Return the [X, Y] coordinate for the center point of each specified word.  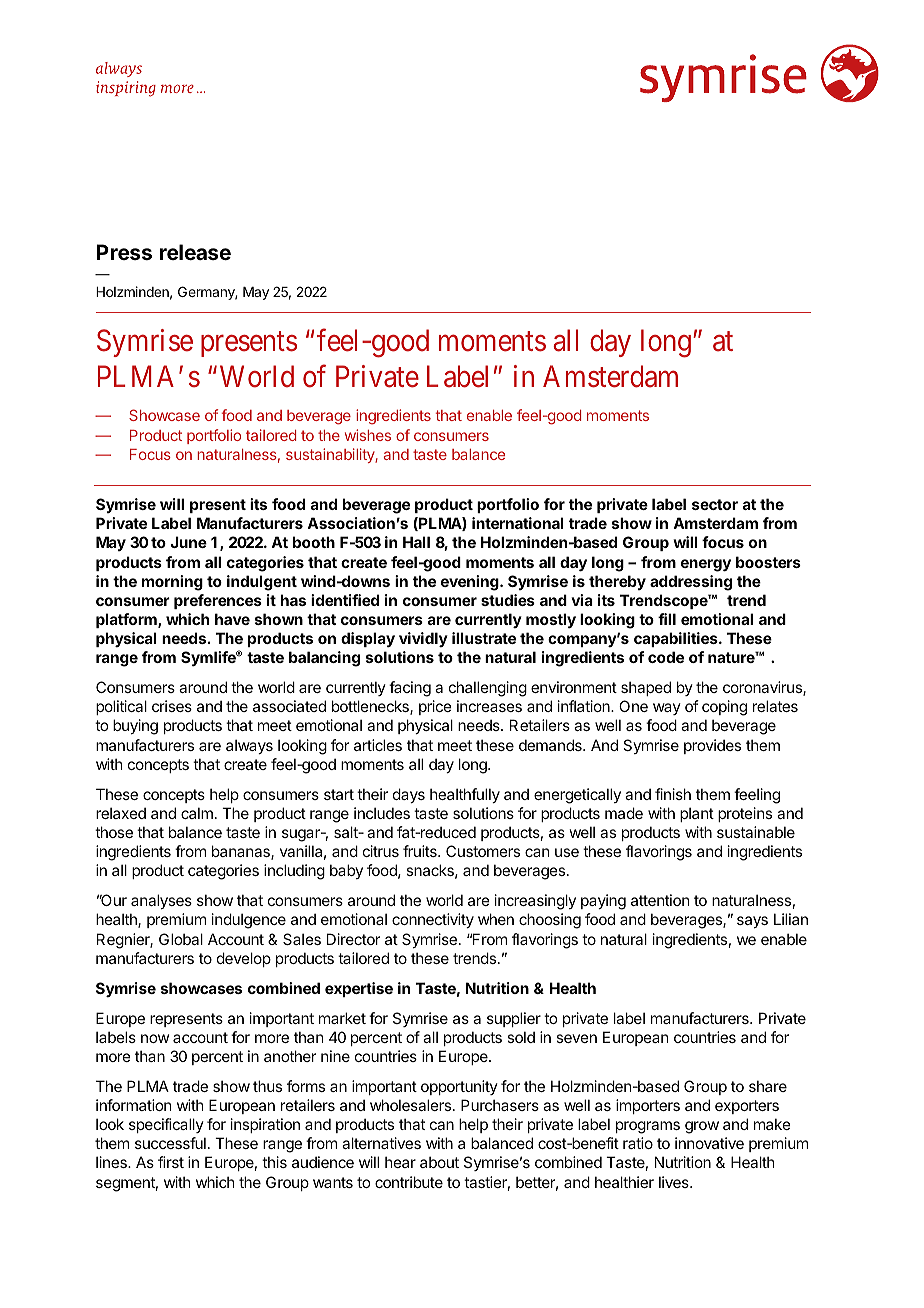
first [171, 1162]
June [188, 542]
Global [181, 939]
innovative [709, 1143]
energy [706, 565]
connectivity [433, 920]
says [752, 922]
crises [172, 706]
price [435, 707]
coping [724, 708]
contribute [409, 1182]
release [195, 252]
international [518, 523]
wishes [368, 435]
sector [715, 504]
